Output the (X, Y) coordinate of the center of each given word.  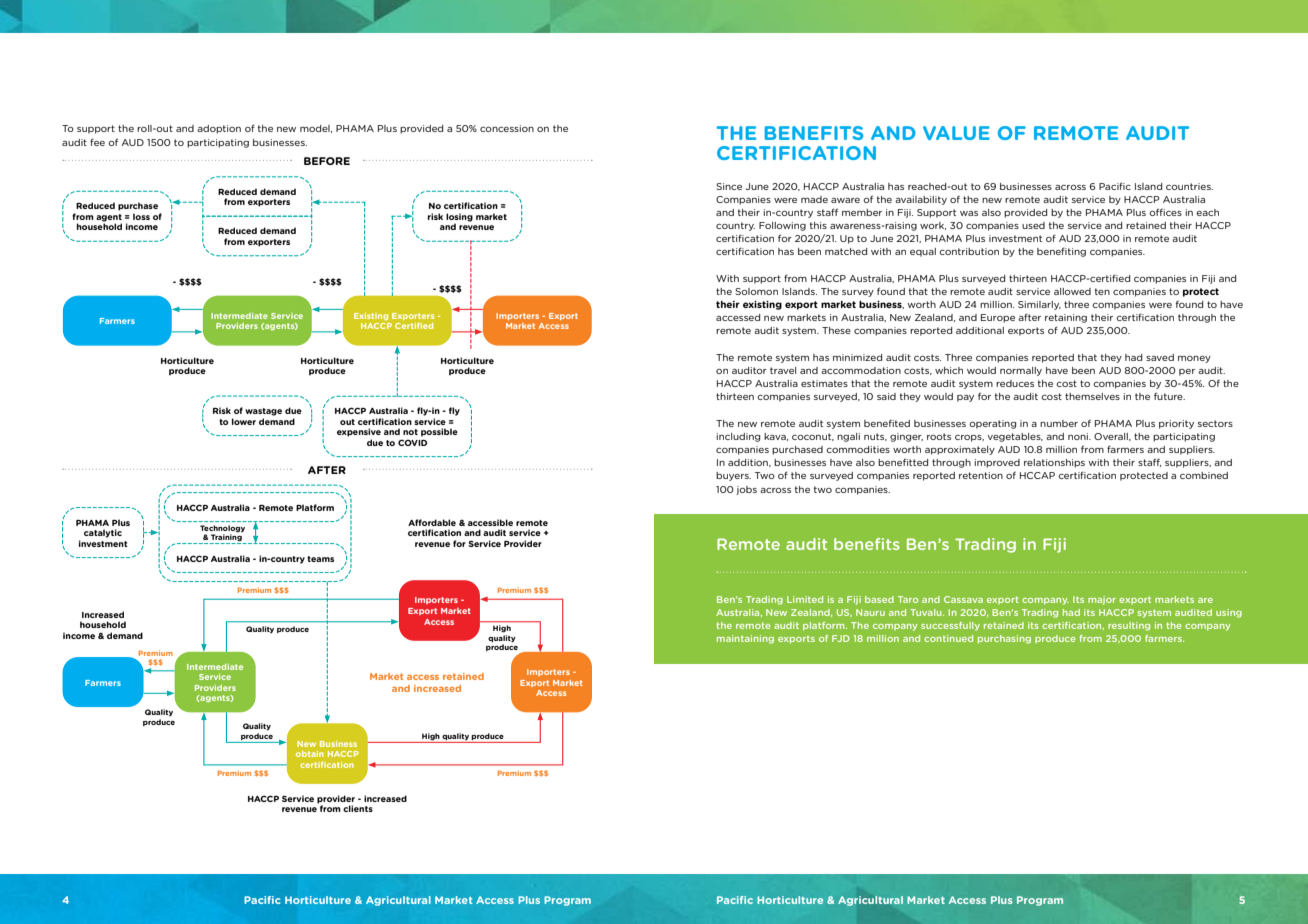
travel (783, 370)
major (1102, 600)
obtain (310, 754)
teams (320, 559)
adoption (219, 129)
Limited (805, 599)
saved (1160, 357)
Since (729, 186)
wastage (263, 412)
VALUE (956, 133)
